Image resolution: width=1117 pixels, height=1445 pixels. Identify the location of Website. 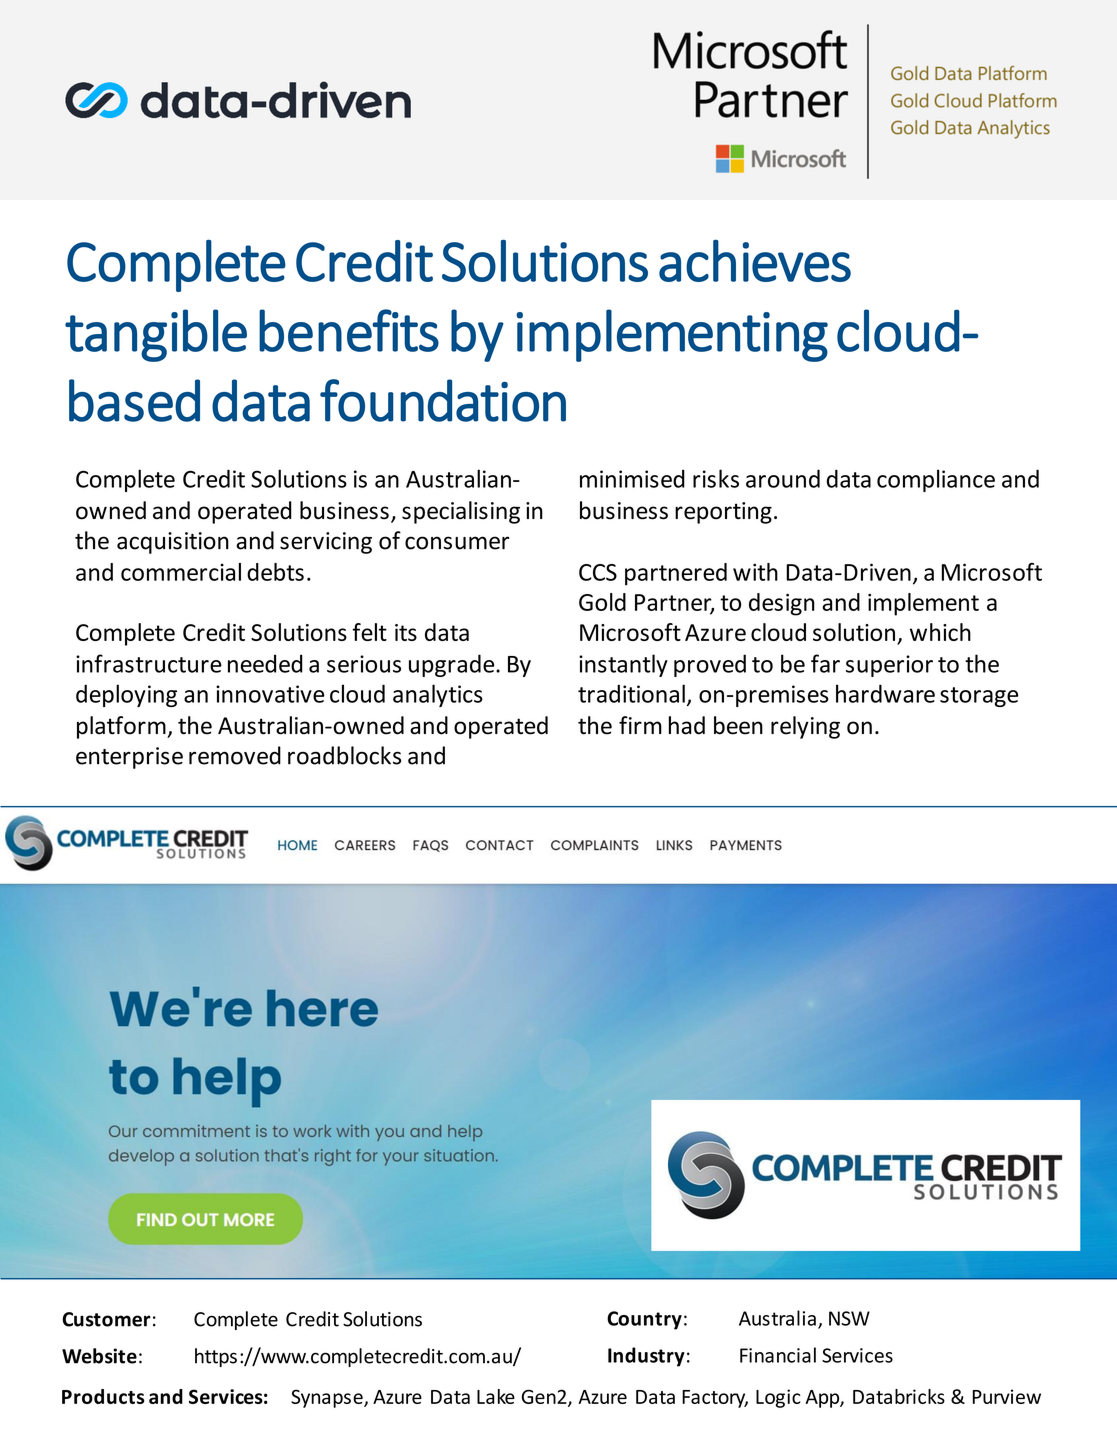
(99, 1356).
